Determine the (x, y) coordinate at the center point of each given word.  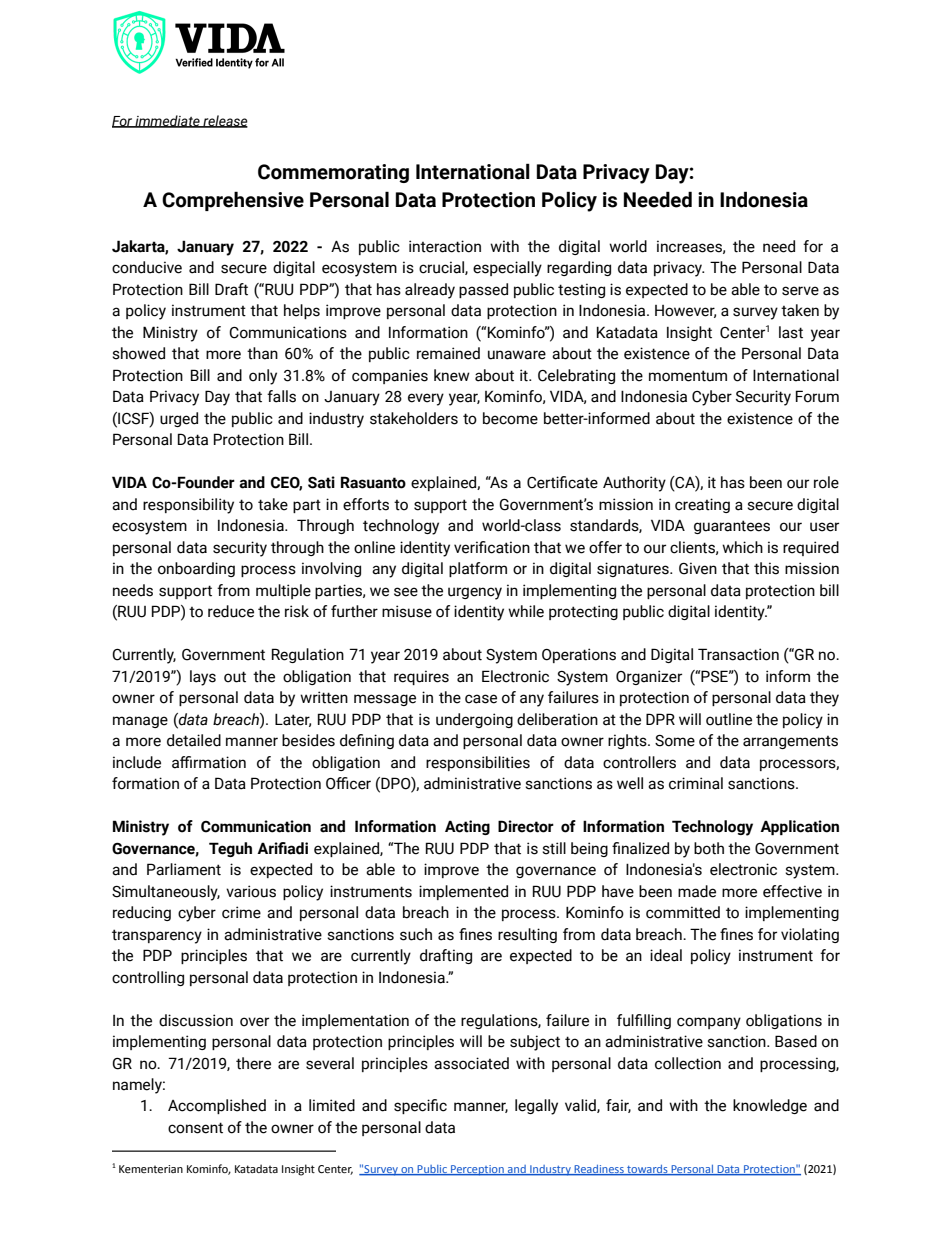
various (251, 891)
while (526, 611)
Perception (477, 1170)
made (697, 891)
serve (800, 291)
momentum (688, 376)
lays (203, 678)
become (510, 418)
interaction (445, 246)
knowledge (770, 1106)
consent (195, 1128)
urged (179, 419)
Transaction (738, 654)
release (224, 121)
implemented (463, 892)
